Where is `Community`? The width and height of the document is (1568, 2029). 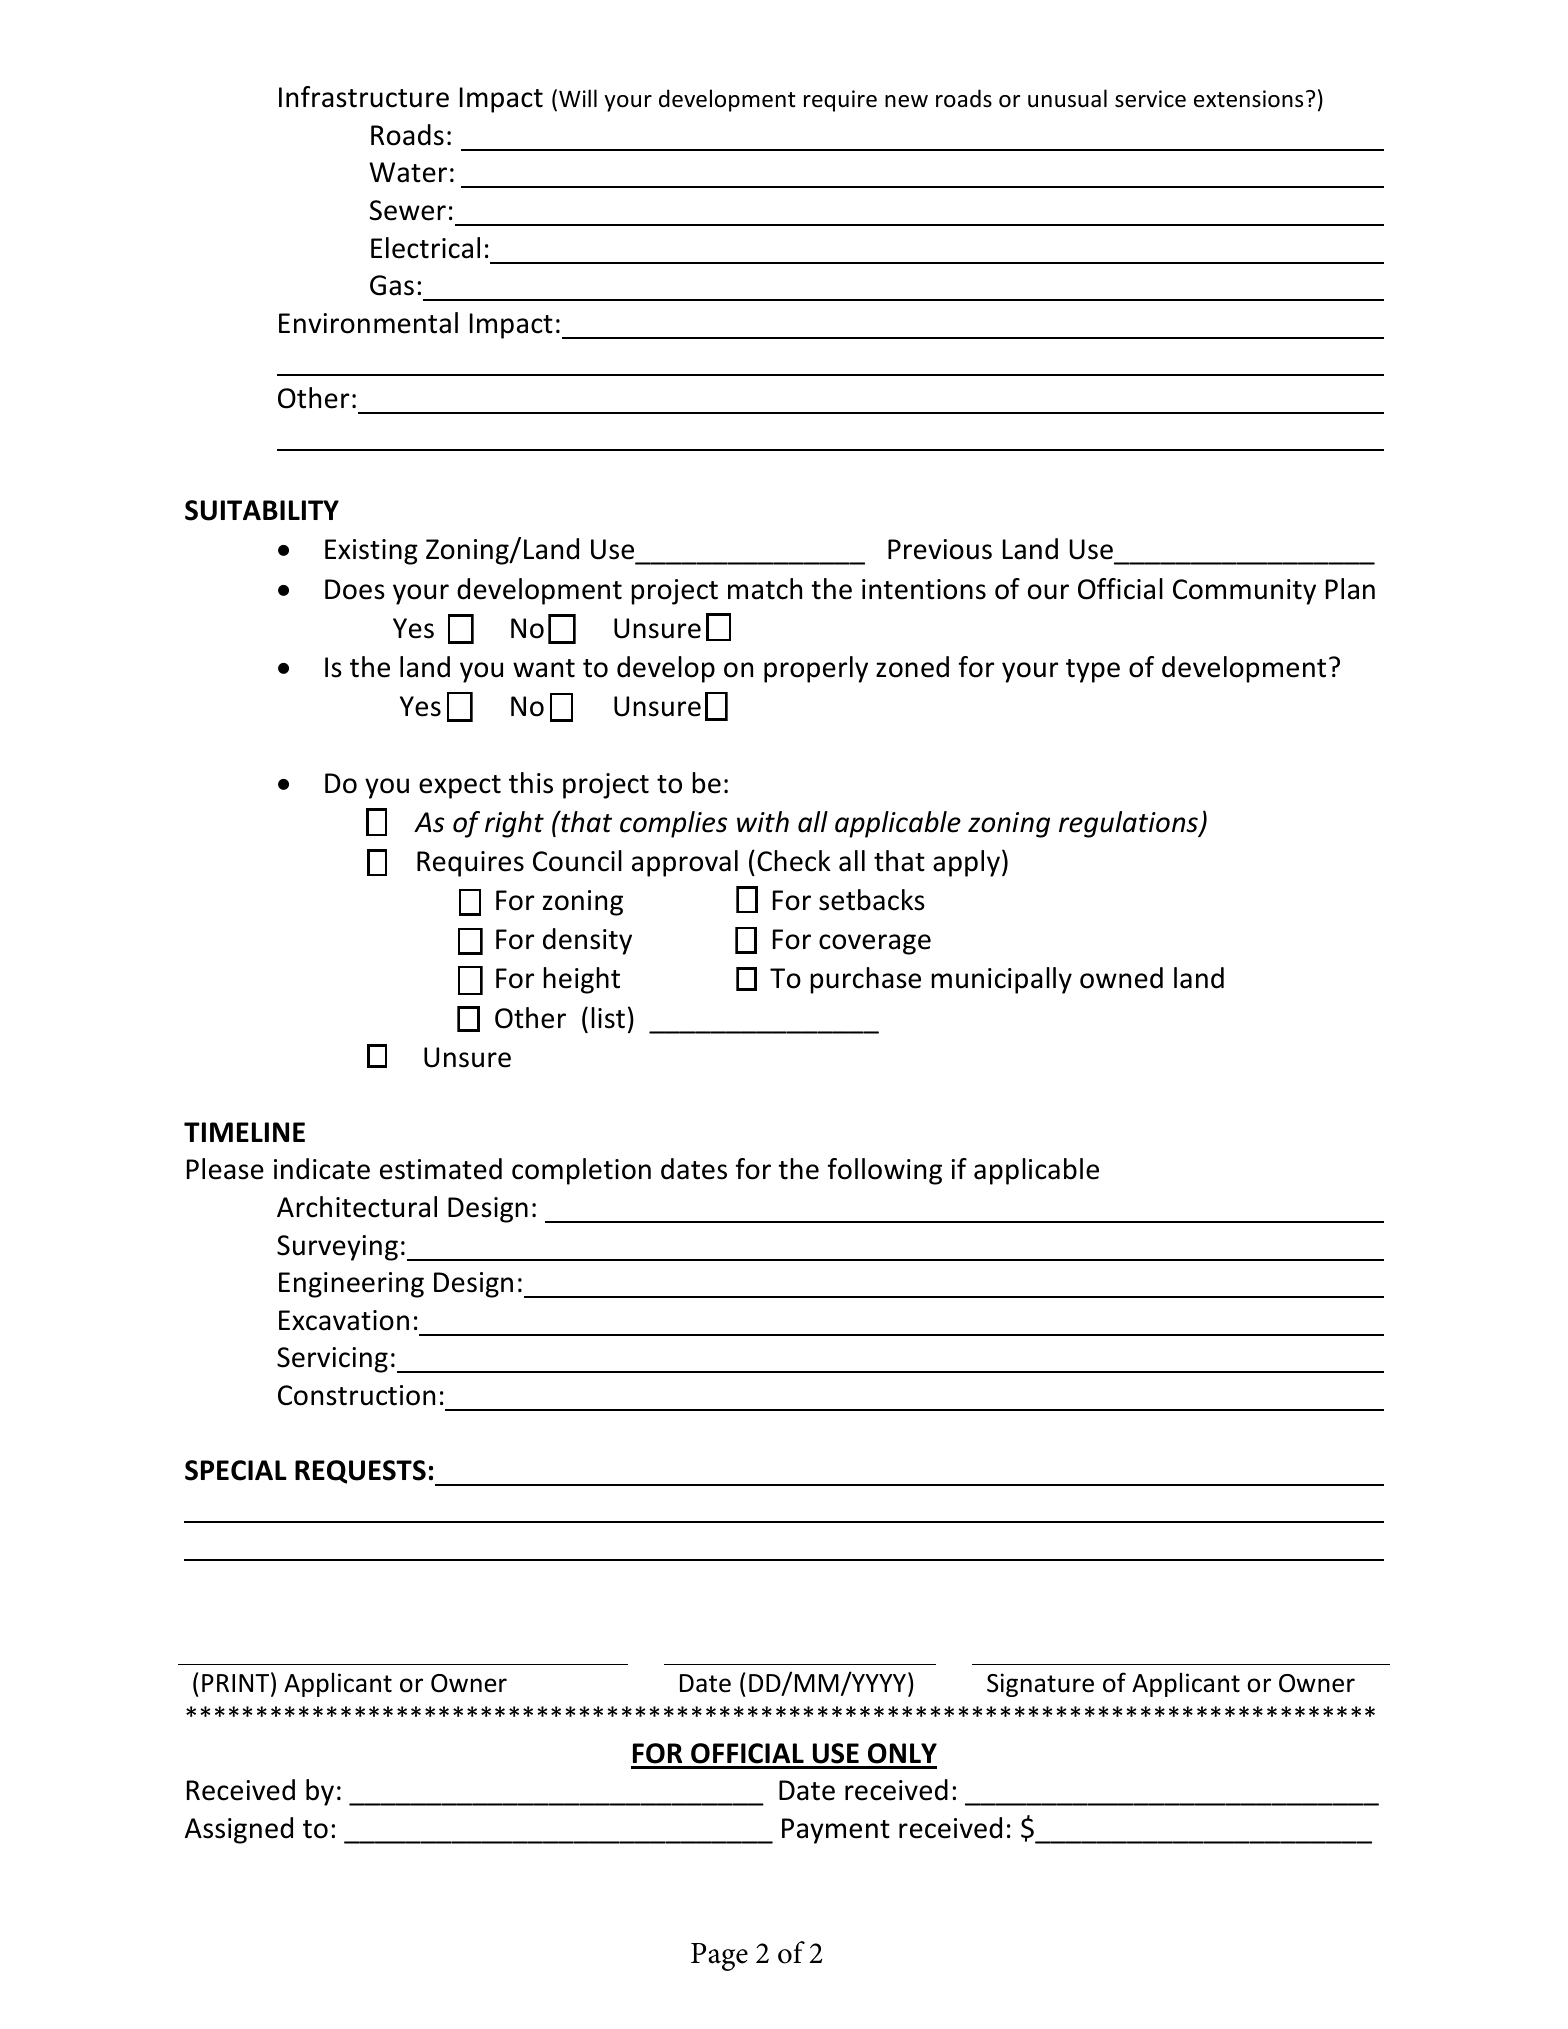
Community is located at coordinates (1244, 592).
